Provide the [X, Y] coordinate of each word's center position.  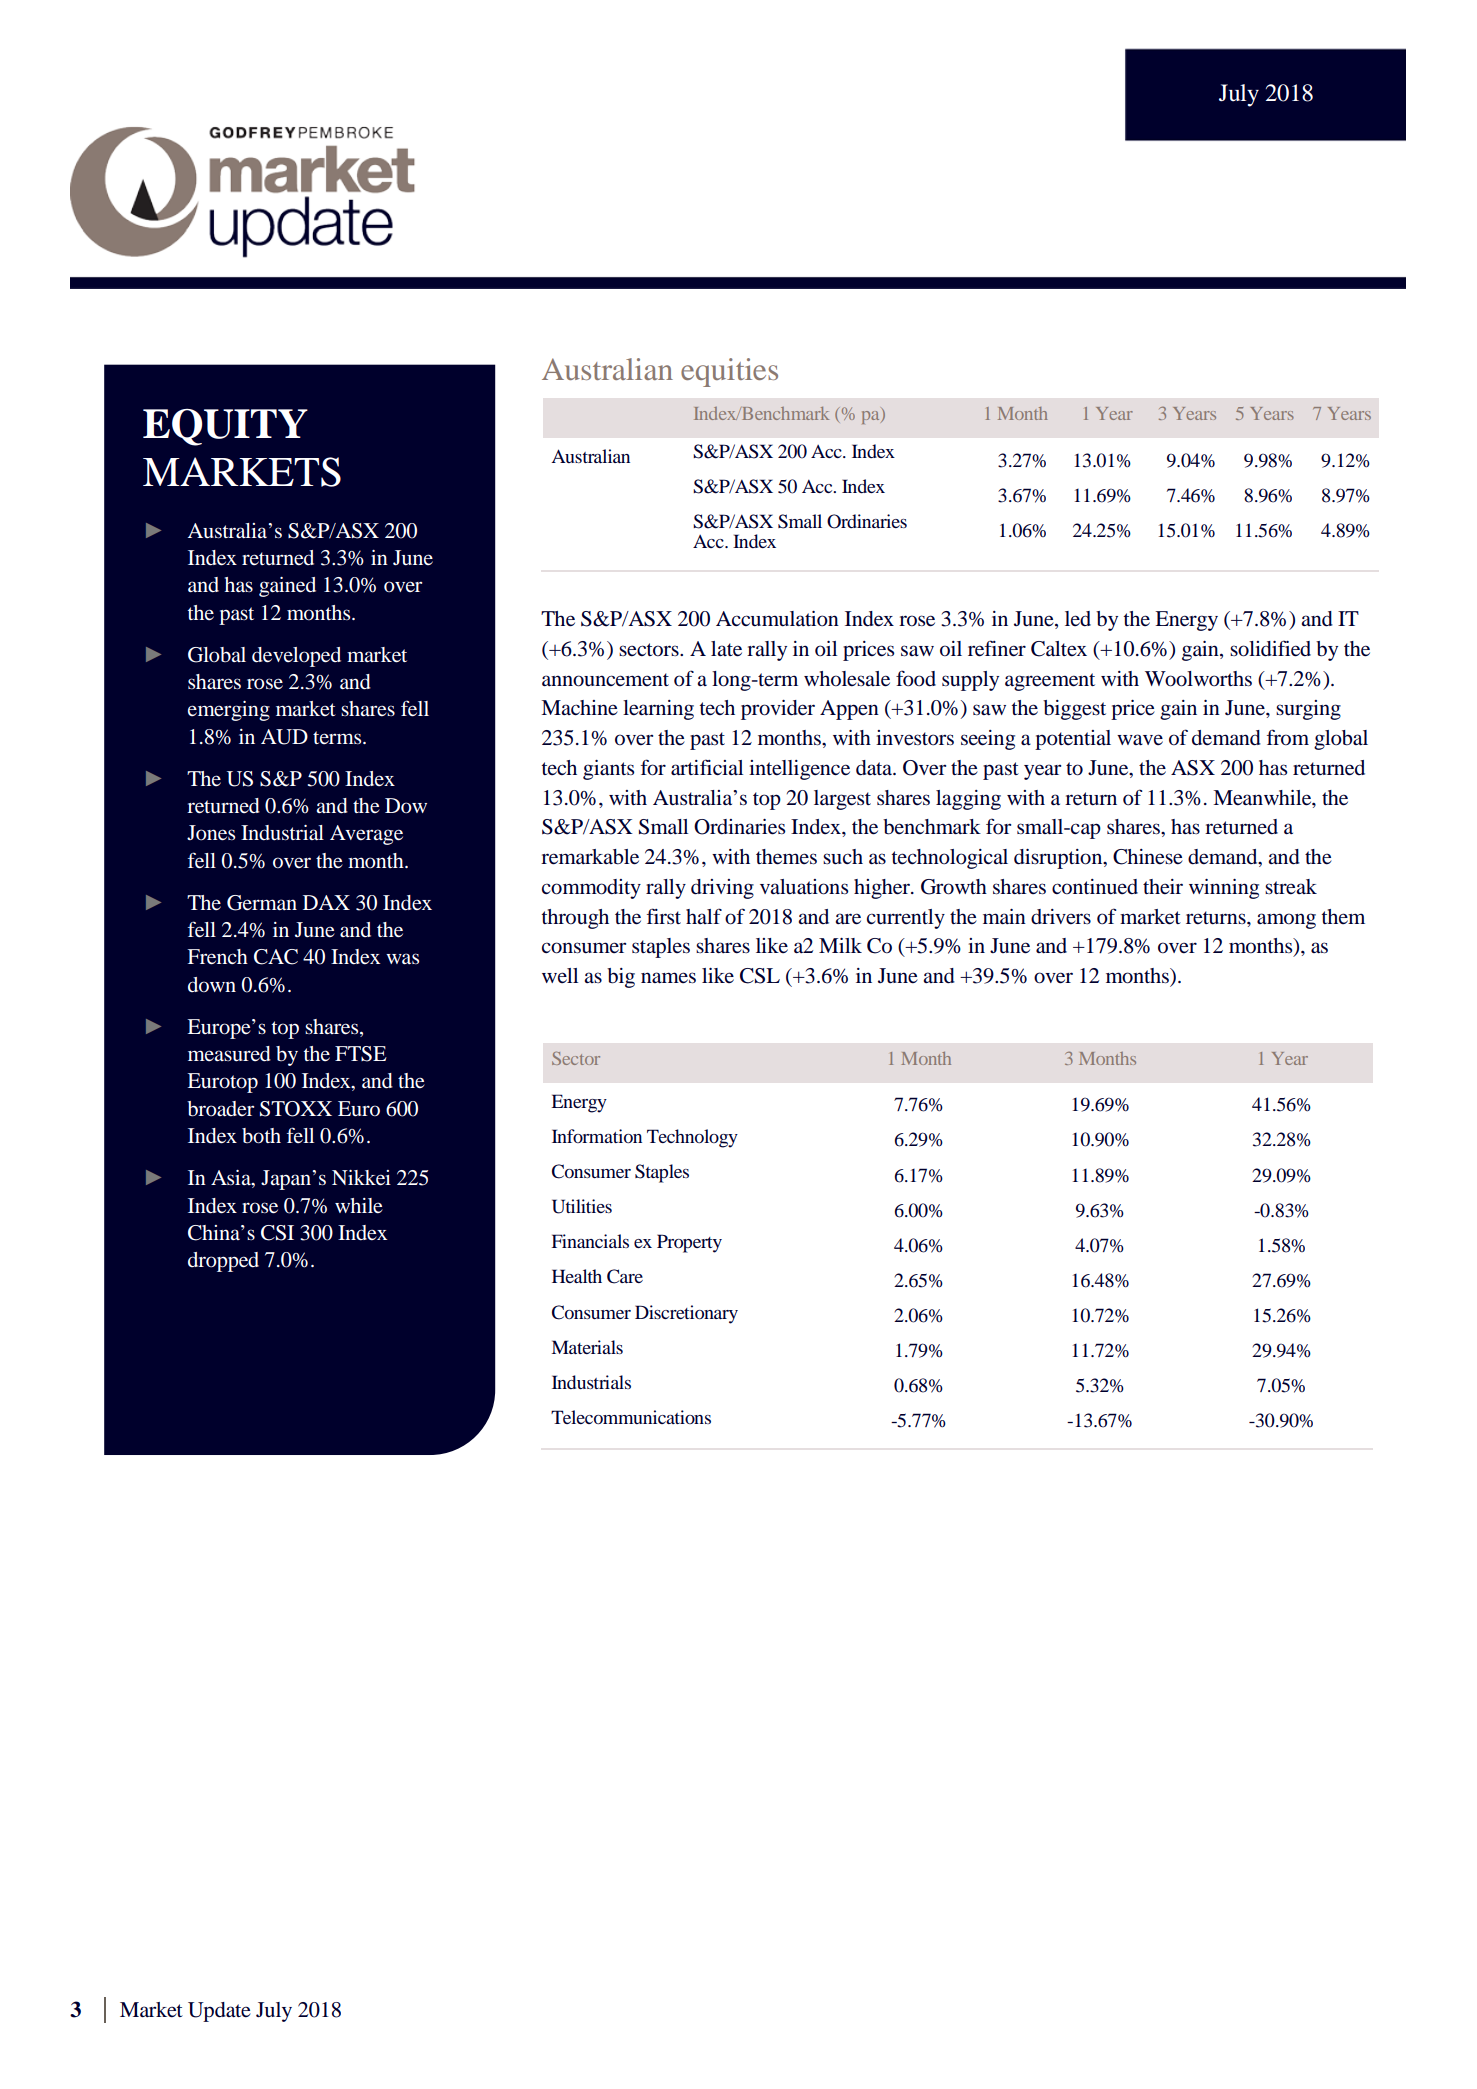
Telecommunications [631, 1417]
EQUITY [225, 427]
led [1078, 619]
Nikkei [361, 1178]
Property [689, 1243]
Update [219, 2012]
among [1286, 921]
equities [729, 372]
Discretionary [686, 1314]
